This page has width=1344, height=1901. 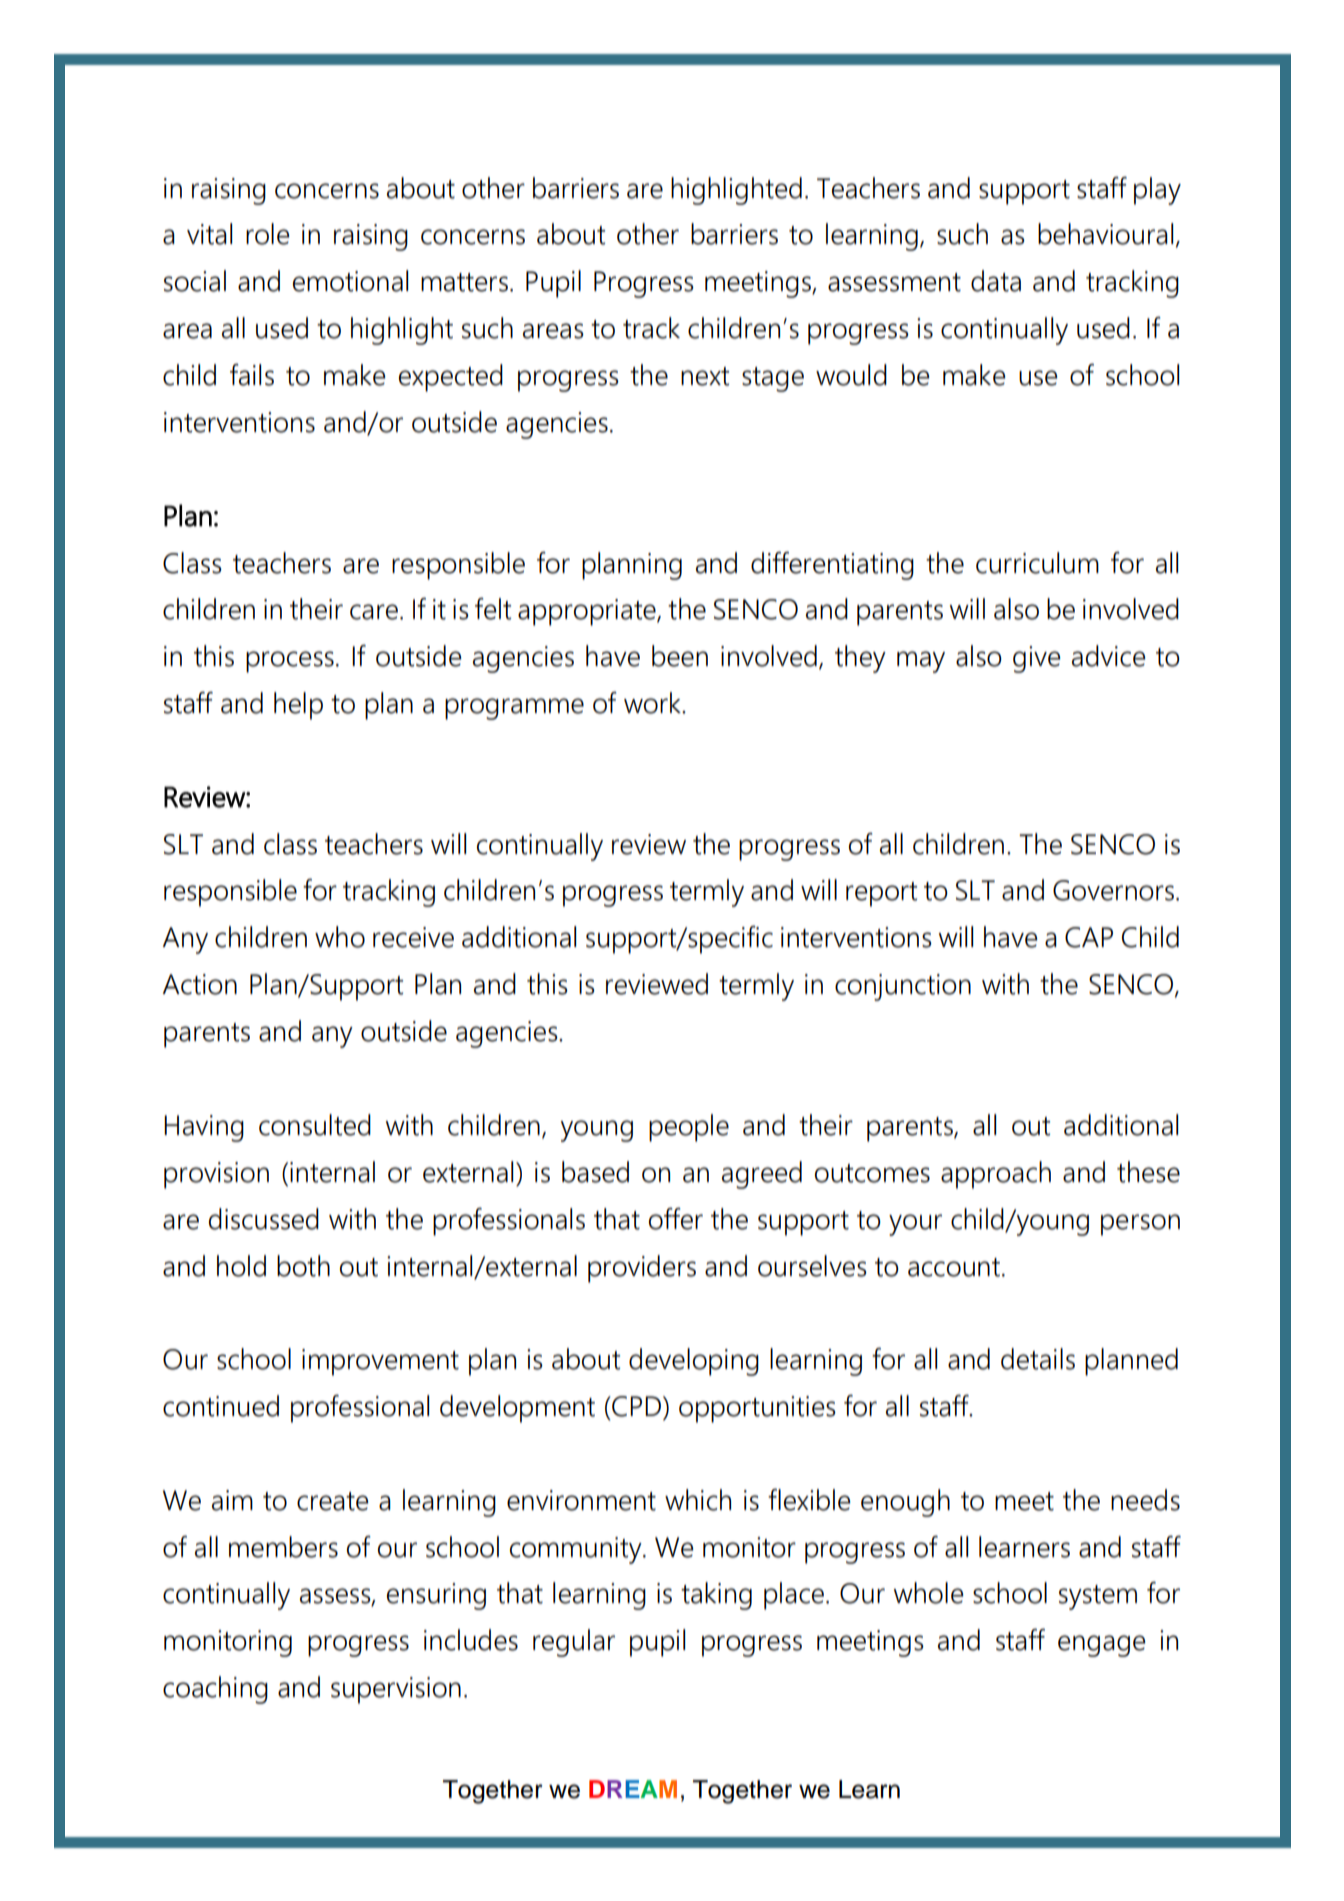 I want to click on next, so click(x=705, y=376).
